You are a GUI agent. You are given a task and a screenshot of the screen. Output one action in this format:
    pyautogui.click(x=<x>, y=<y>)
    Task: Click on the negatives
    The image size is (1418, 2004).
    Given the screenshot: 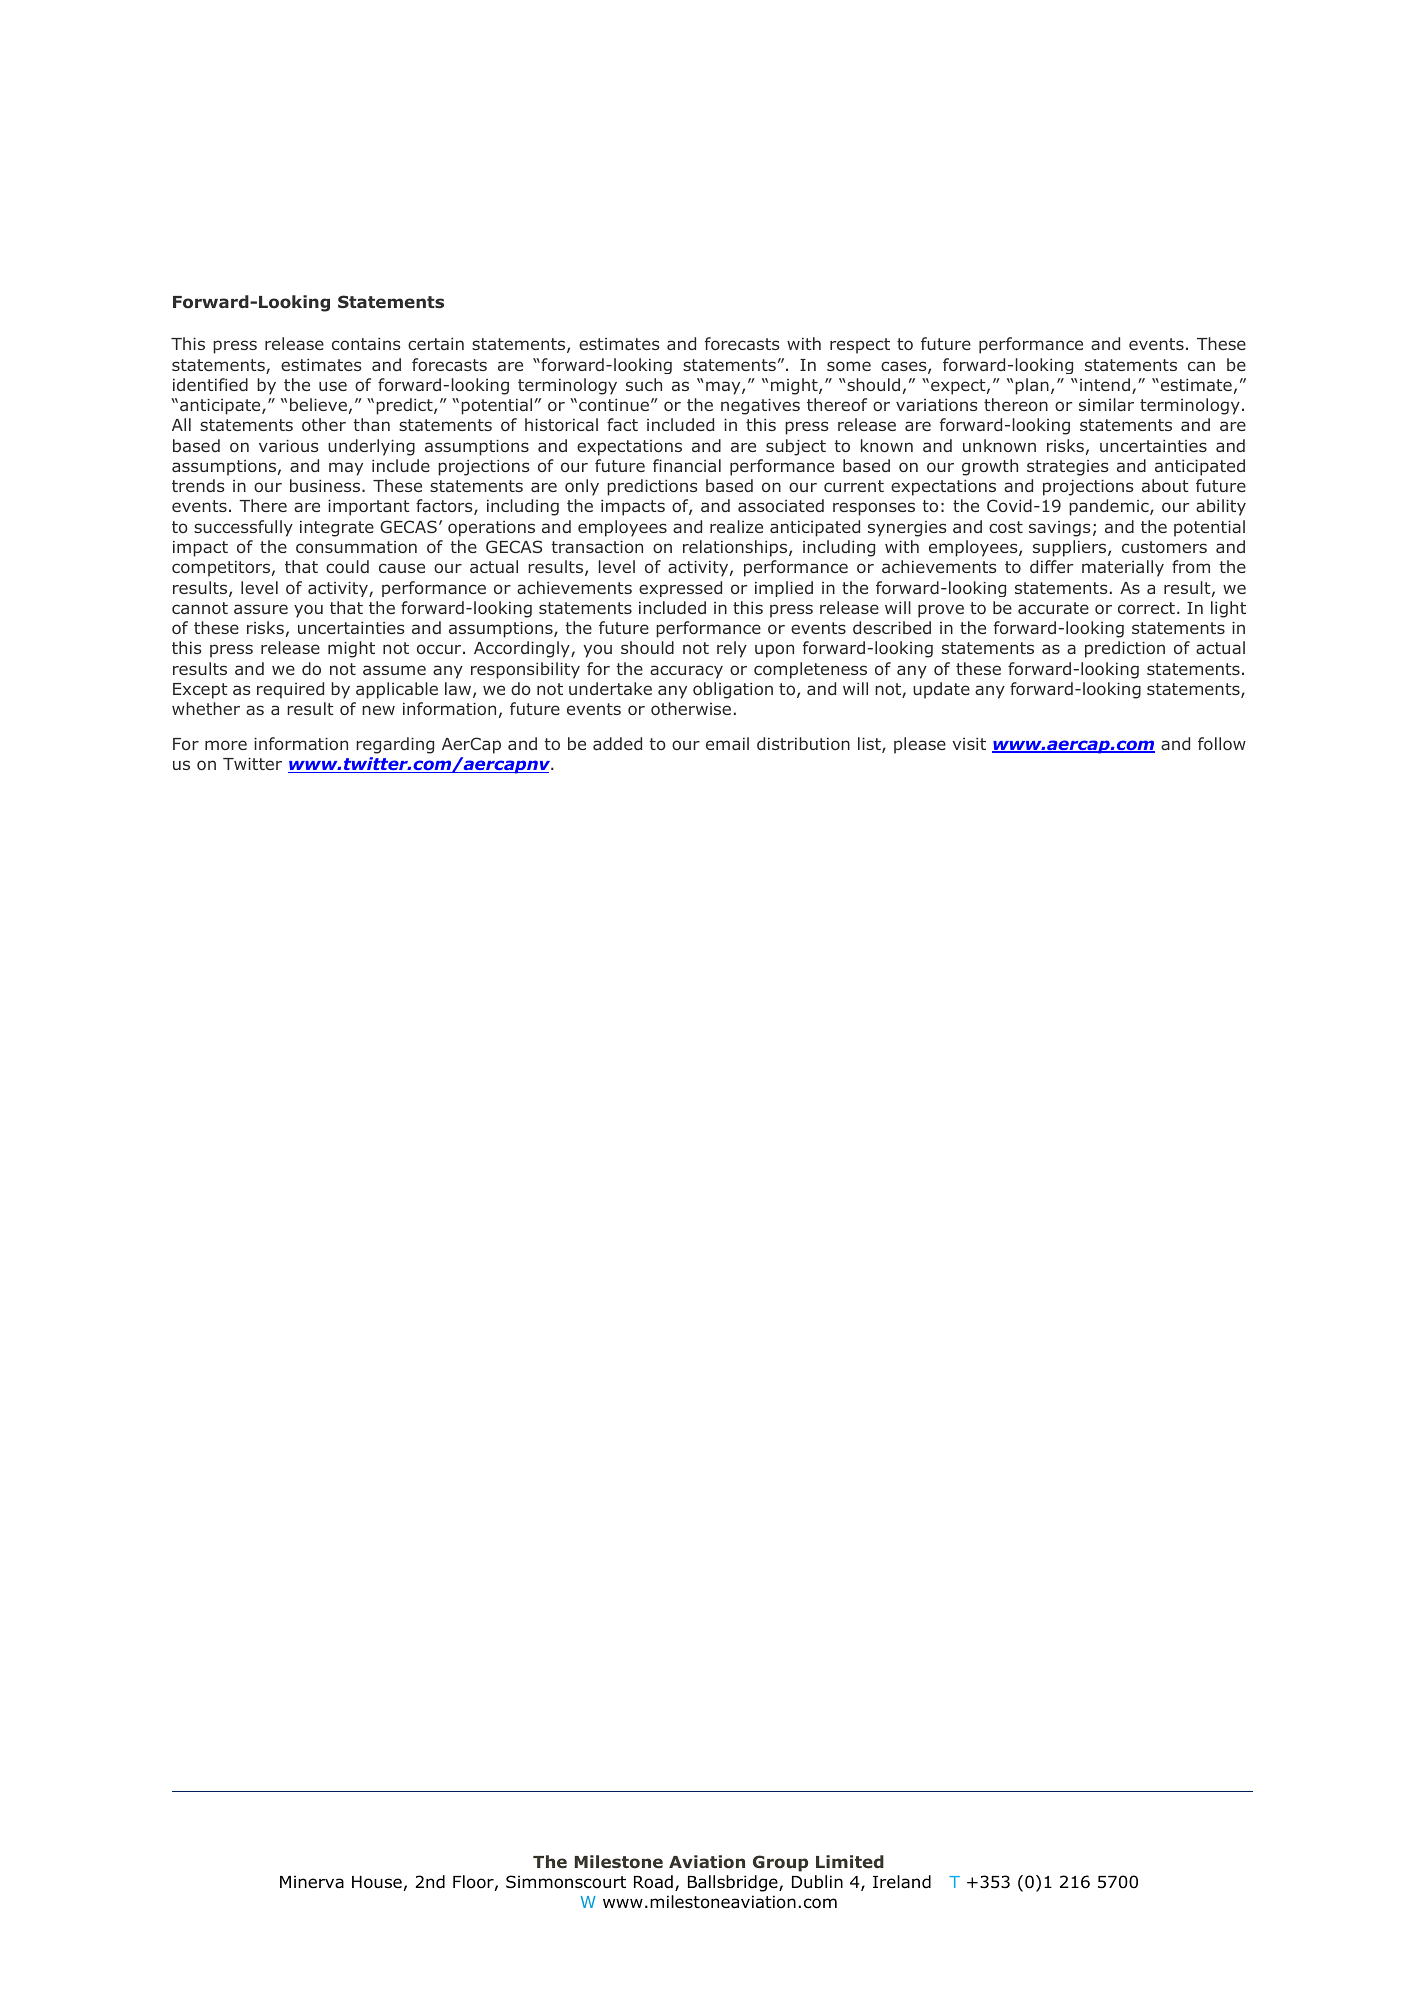 What is the action you would take?
    pyautogui.click(x=760, y=407)
